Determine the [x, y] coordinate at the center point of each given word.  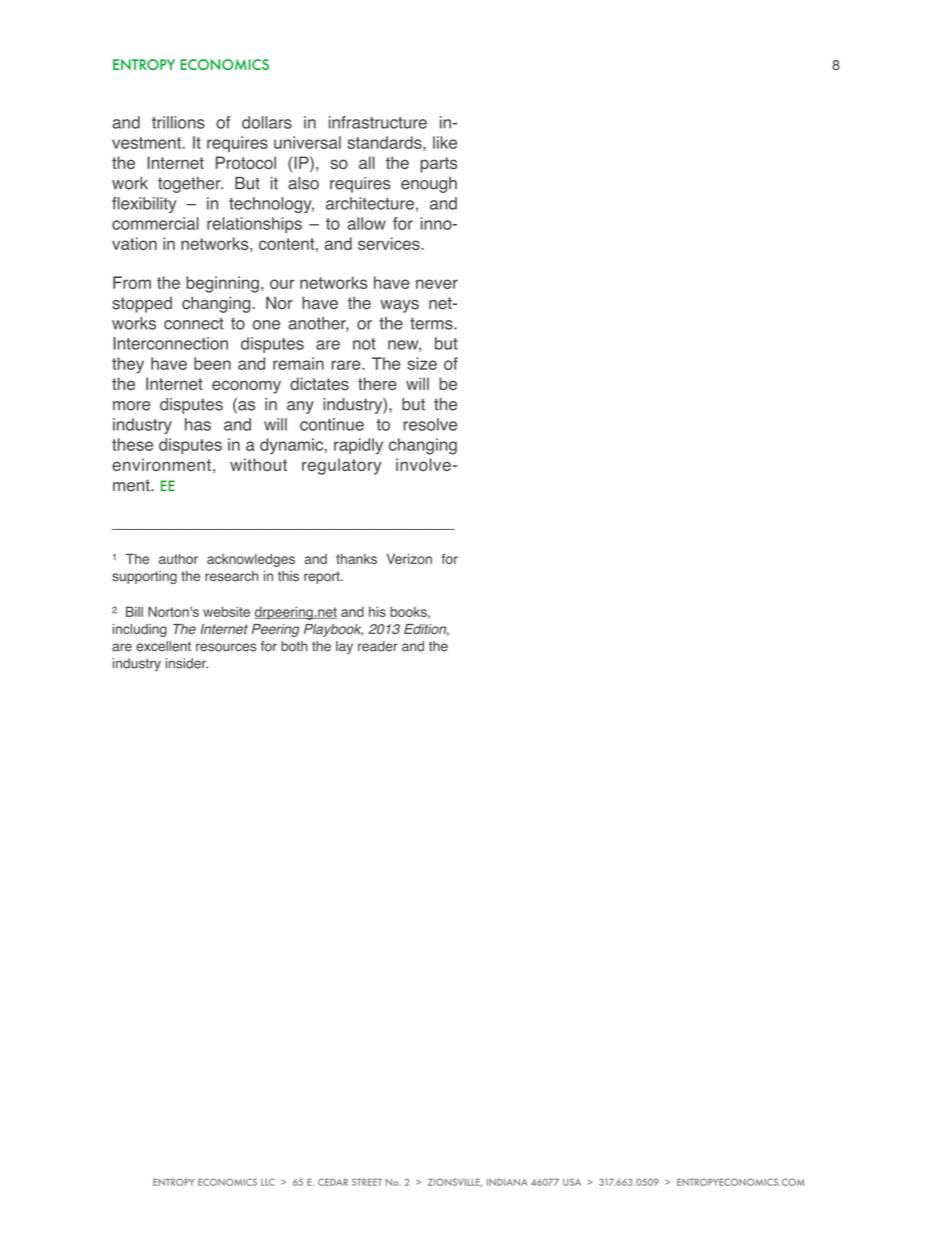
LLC [268, 1182]
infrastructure [378, 122]
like [445, 142]
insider [187, 663]
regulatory [341, 466]
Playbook [333, 630]
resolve [430, 424]
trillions [178, 122]
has [198, 424]
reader [378, 646]
